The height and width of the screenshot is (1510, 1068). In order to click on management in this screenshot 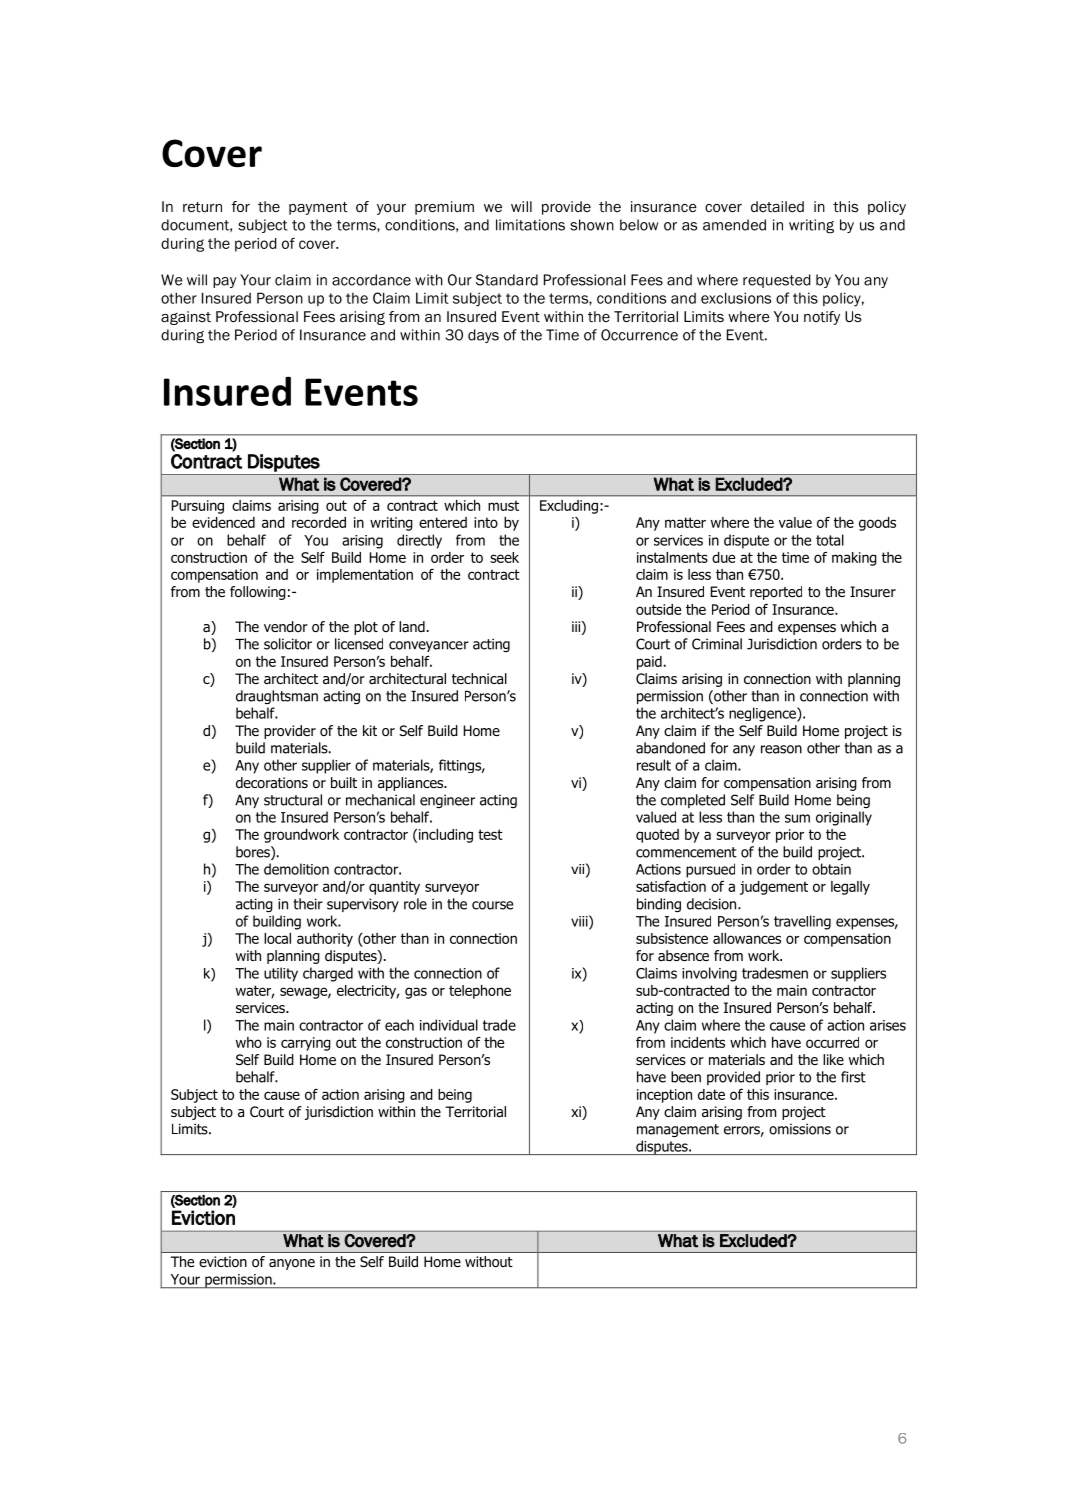, I will do `click(678, 1130)`.
